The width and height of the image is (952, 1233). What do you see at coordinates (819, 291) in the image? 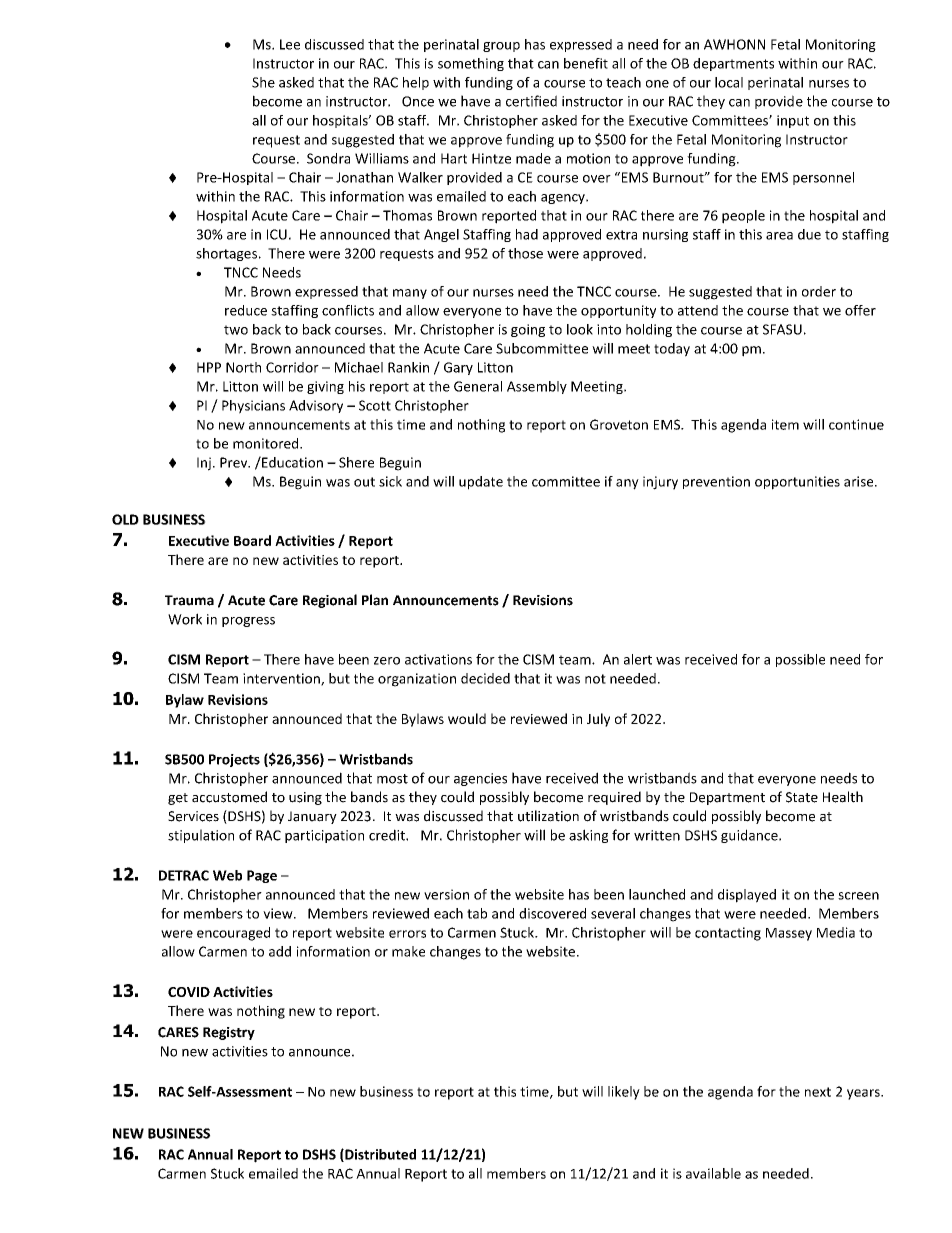
I see `order` at bounding box center [819, 291].
